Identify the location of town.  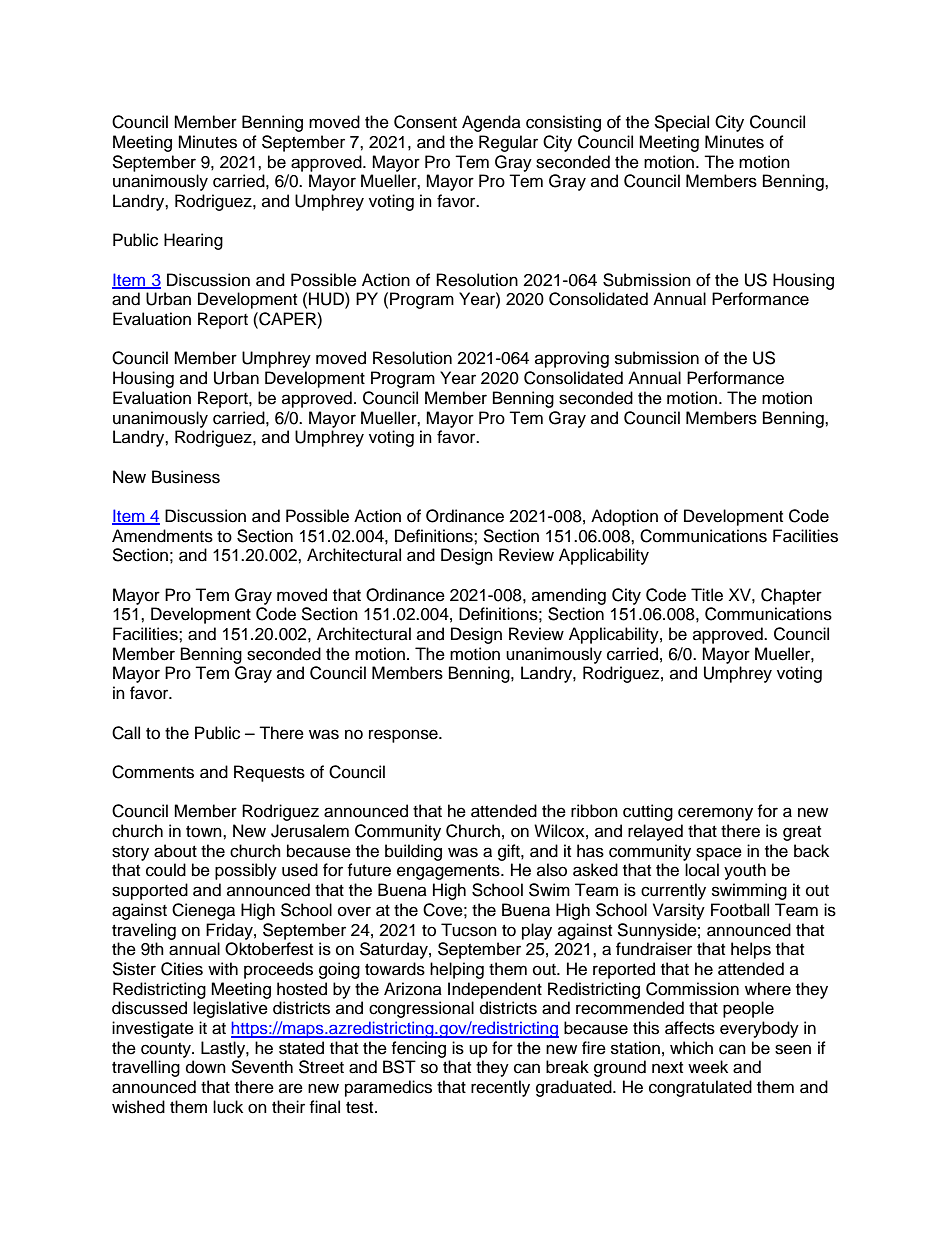
(205, 832).
